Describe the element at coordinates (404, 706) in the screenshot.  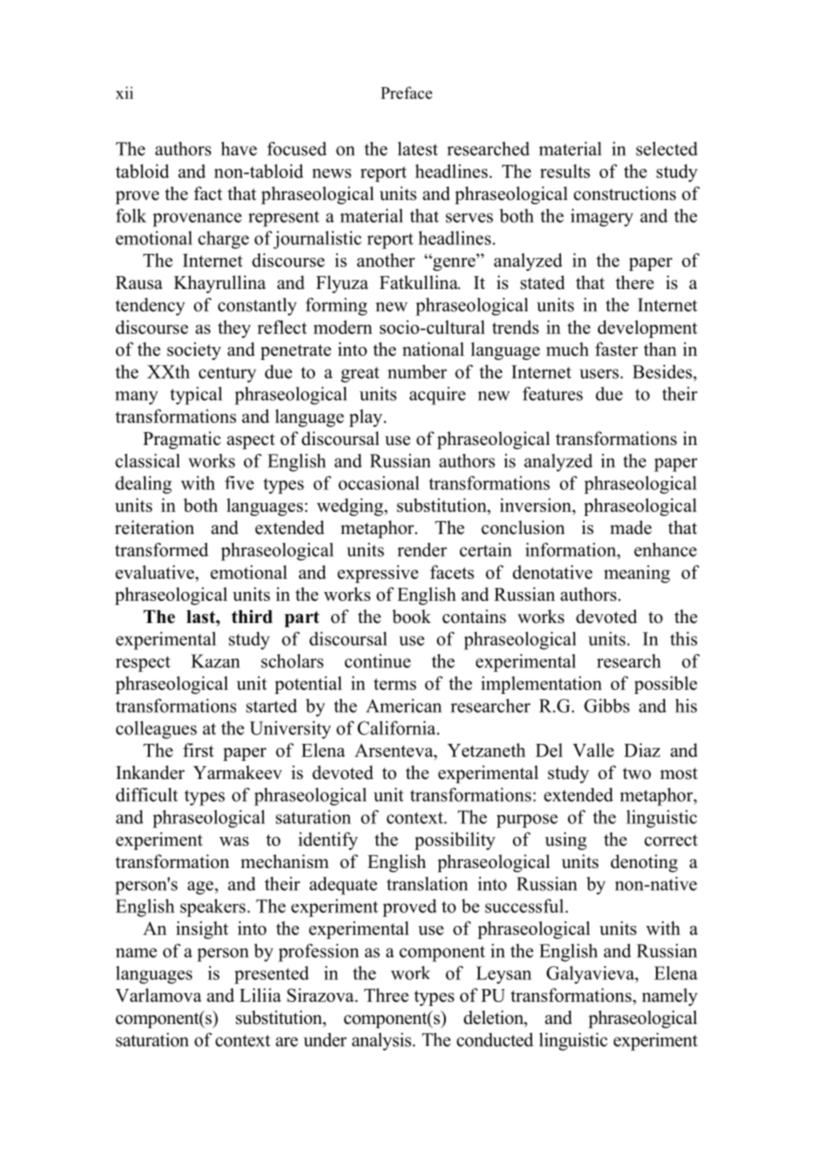
I see `American` at that location.
